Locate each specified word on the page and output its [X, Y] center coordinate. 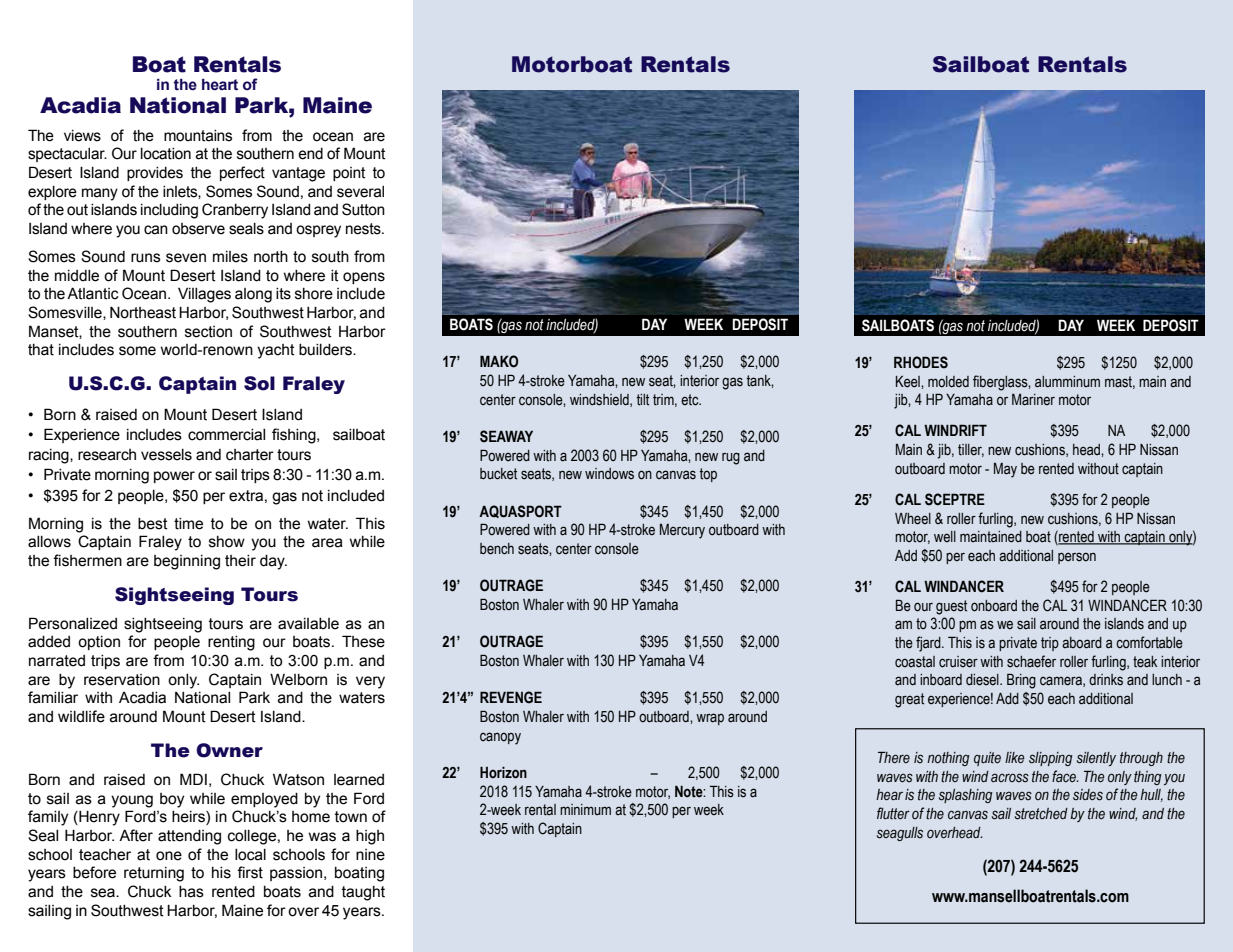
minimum [585, 809]
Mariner [1033, 400]
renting [231, 643]
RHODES [921, 362]
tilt [643, 400]
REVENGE [511, 697]
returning [154, 874]
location [166, 154]
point [349, 174]
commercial [226, 435]
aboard [1082, 643]
